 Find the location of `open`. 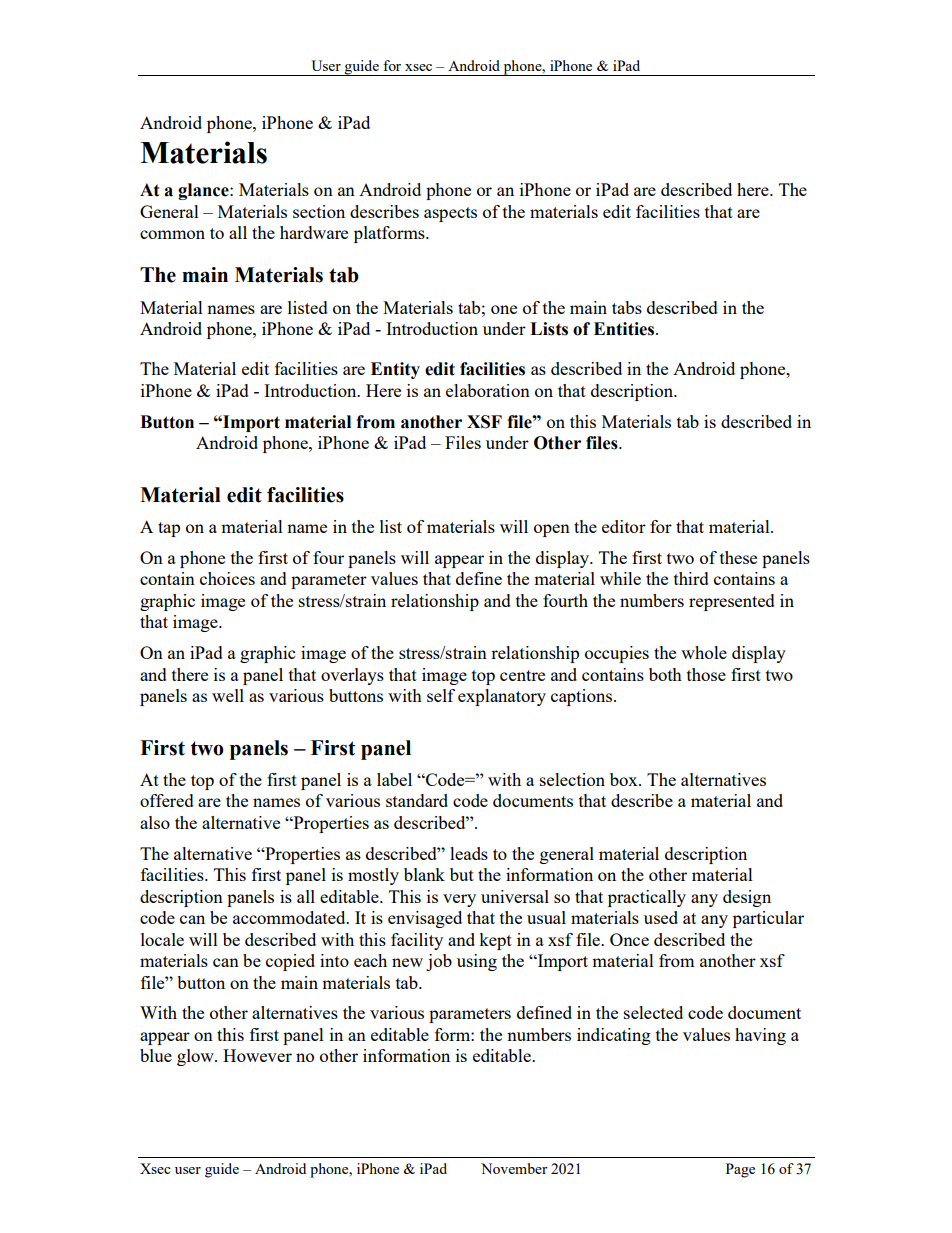

open is located at coordinates (552, 530).
